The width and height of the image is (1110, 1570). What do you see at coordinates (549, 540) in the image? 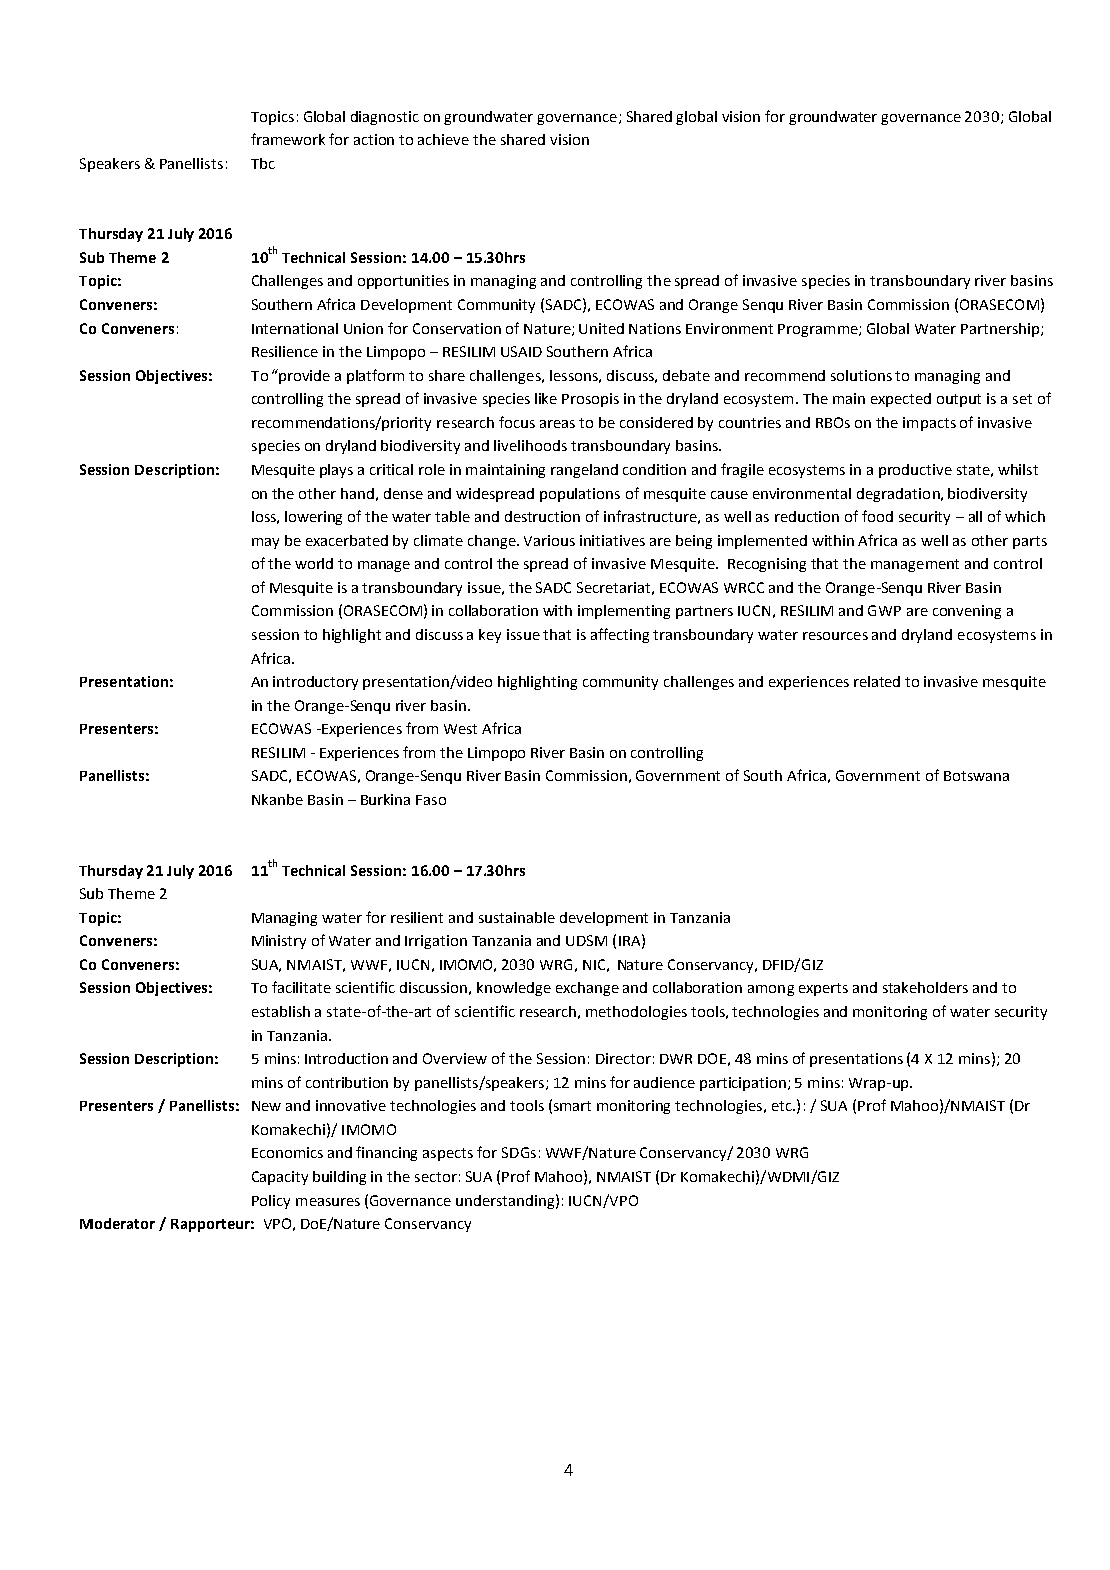
I see `Various` at bounding box center [549, 540].
